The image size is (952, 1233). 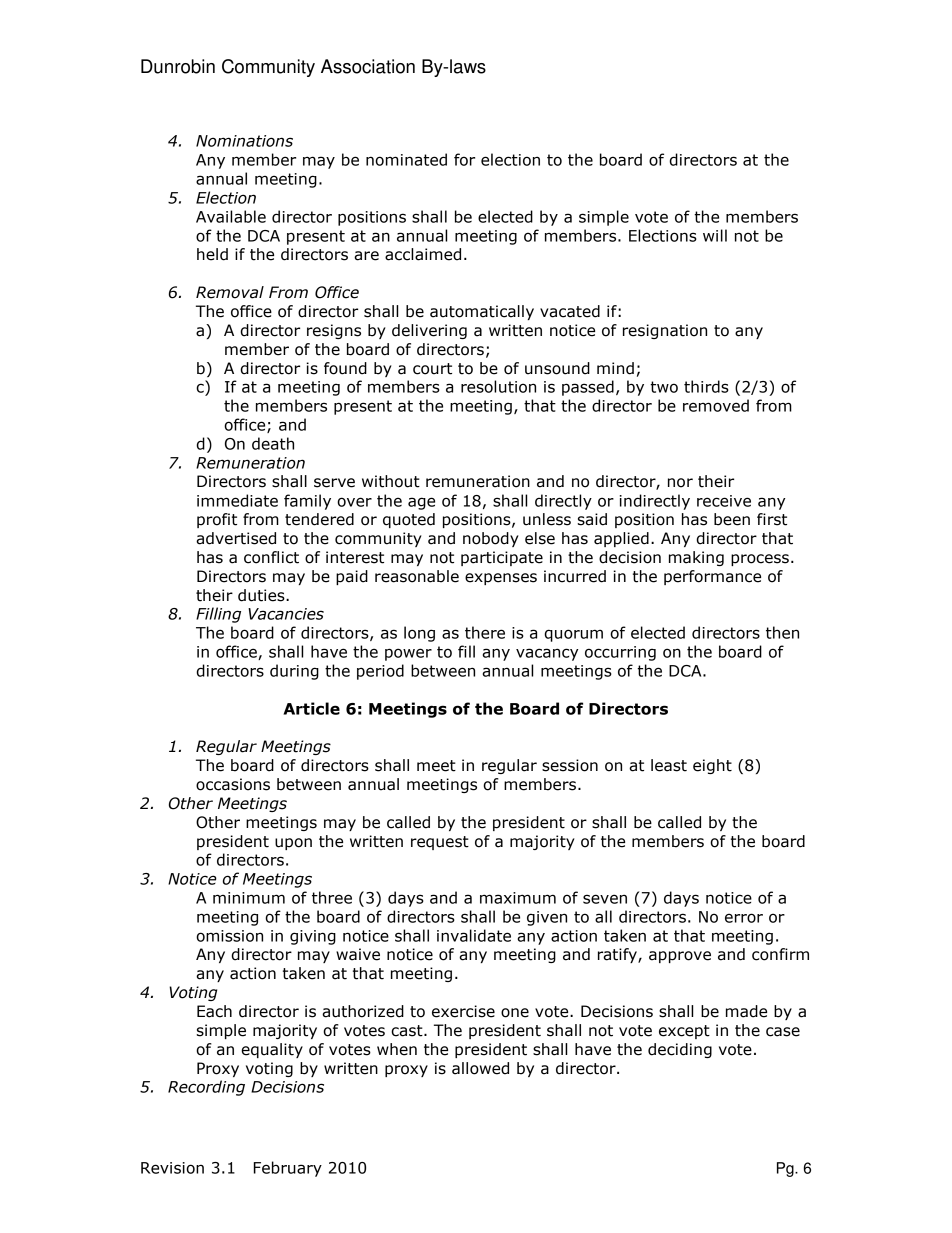 I want to click on will, so click(x=715, y=235).
